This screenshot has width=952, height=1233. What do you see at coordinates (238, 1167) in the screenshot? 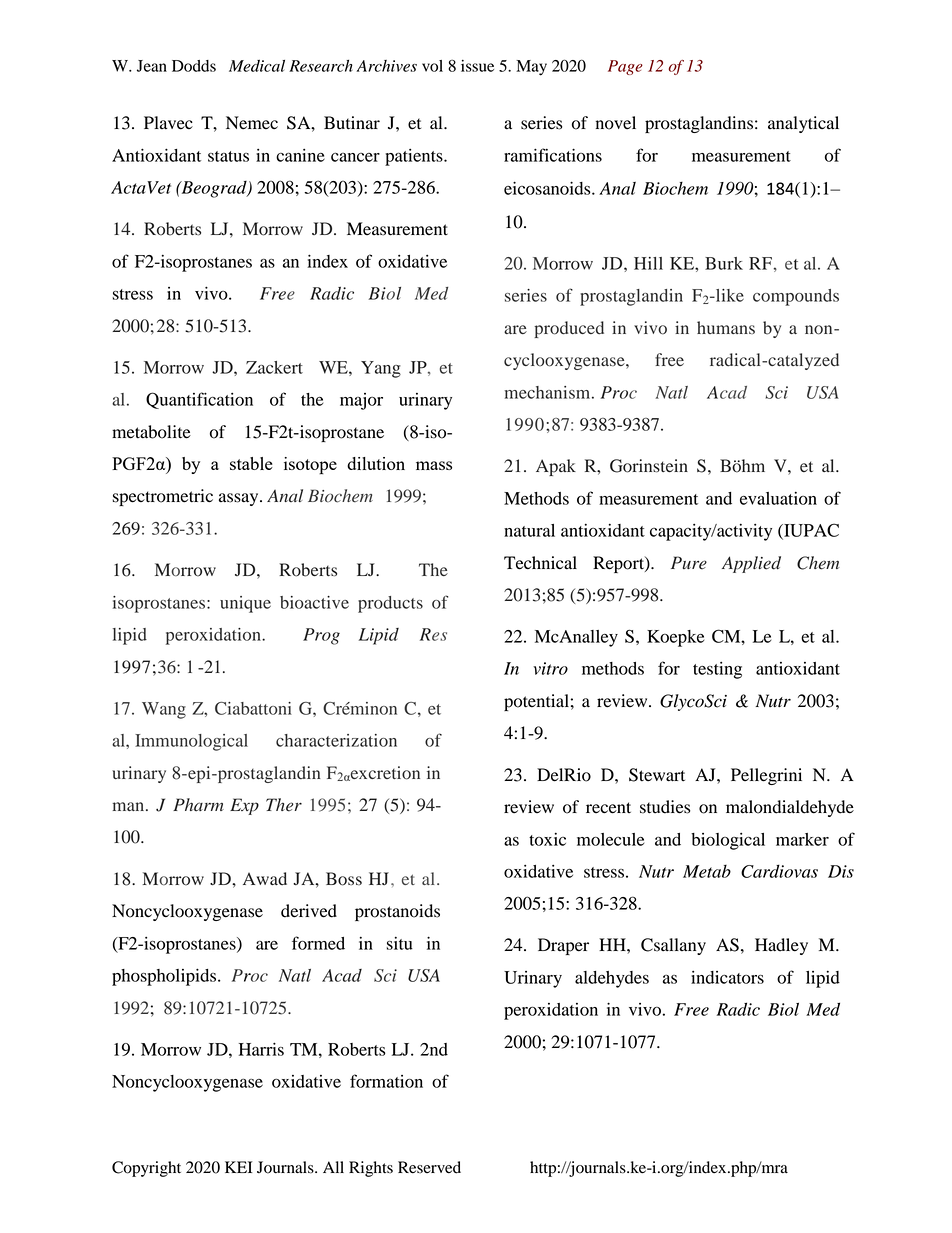
I see `KEI` at bounding box center [238, 1167].
